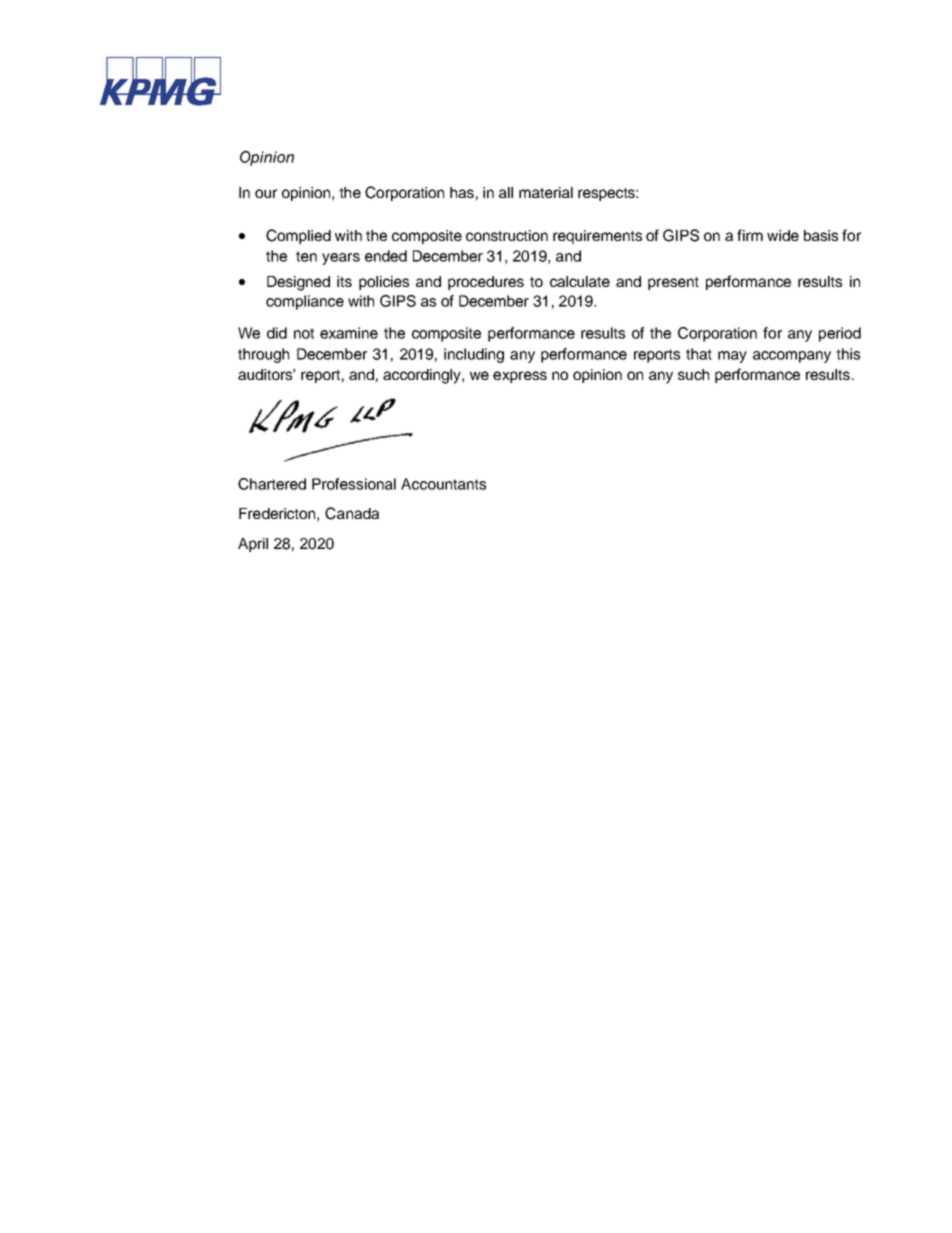 The image size is (952, 1233). I want to click on compliance, so click(305, 302).
